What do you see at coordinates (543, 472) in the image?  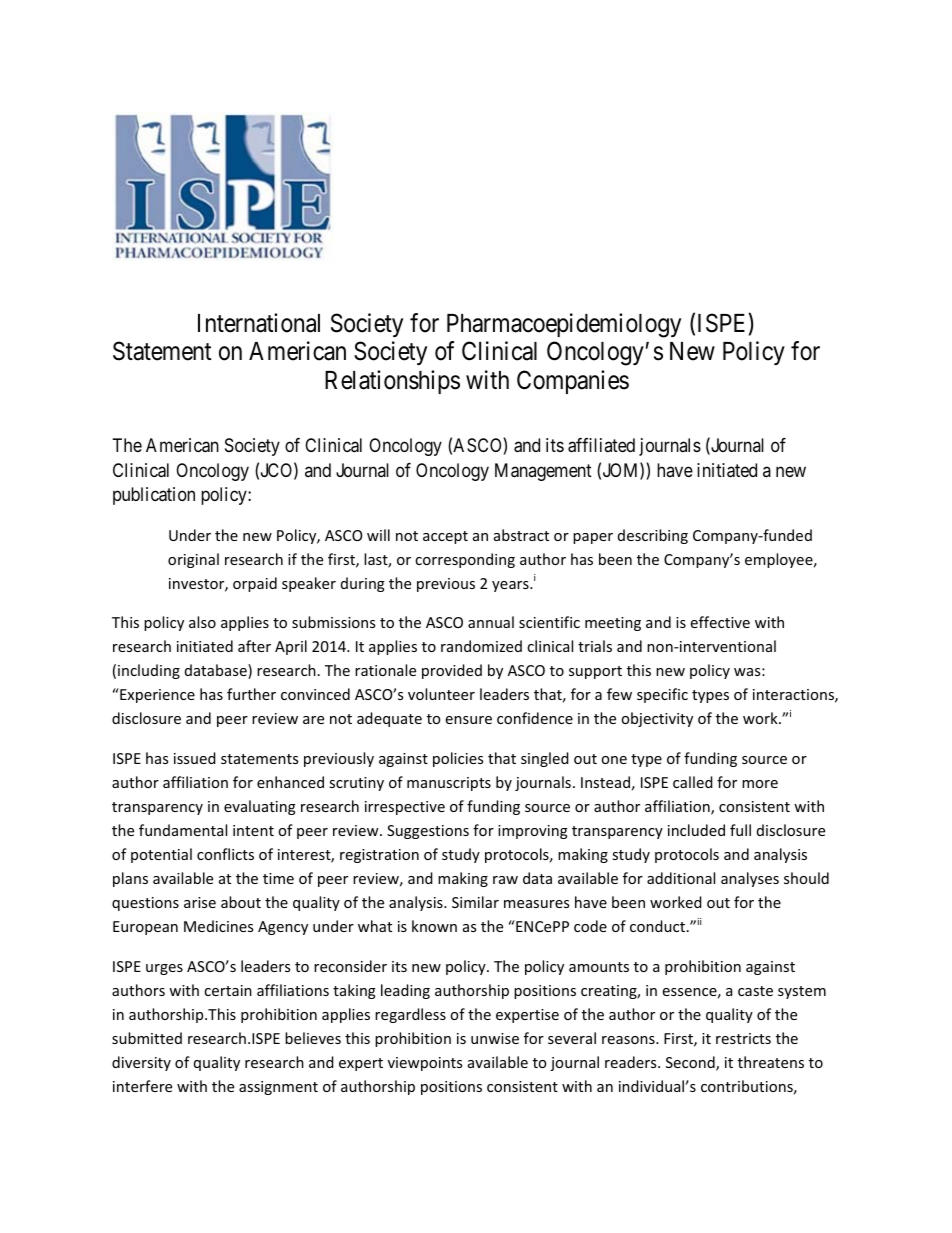 I see `Management` at bounding box center [543, 472].
